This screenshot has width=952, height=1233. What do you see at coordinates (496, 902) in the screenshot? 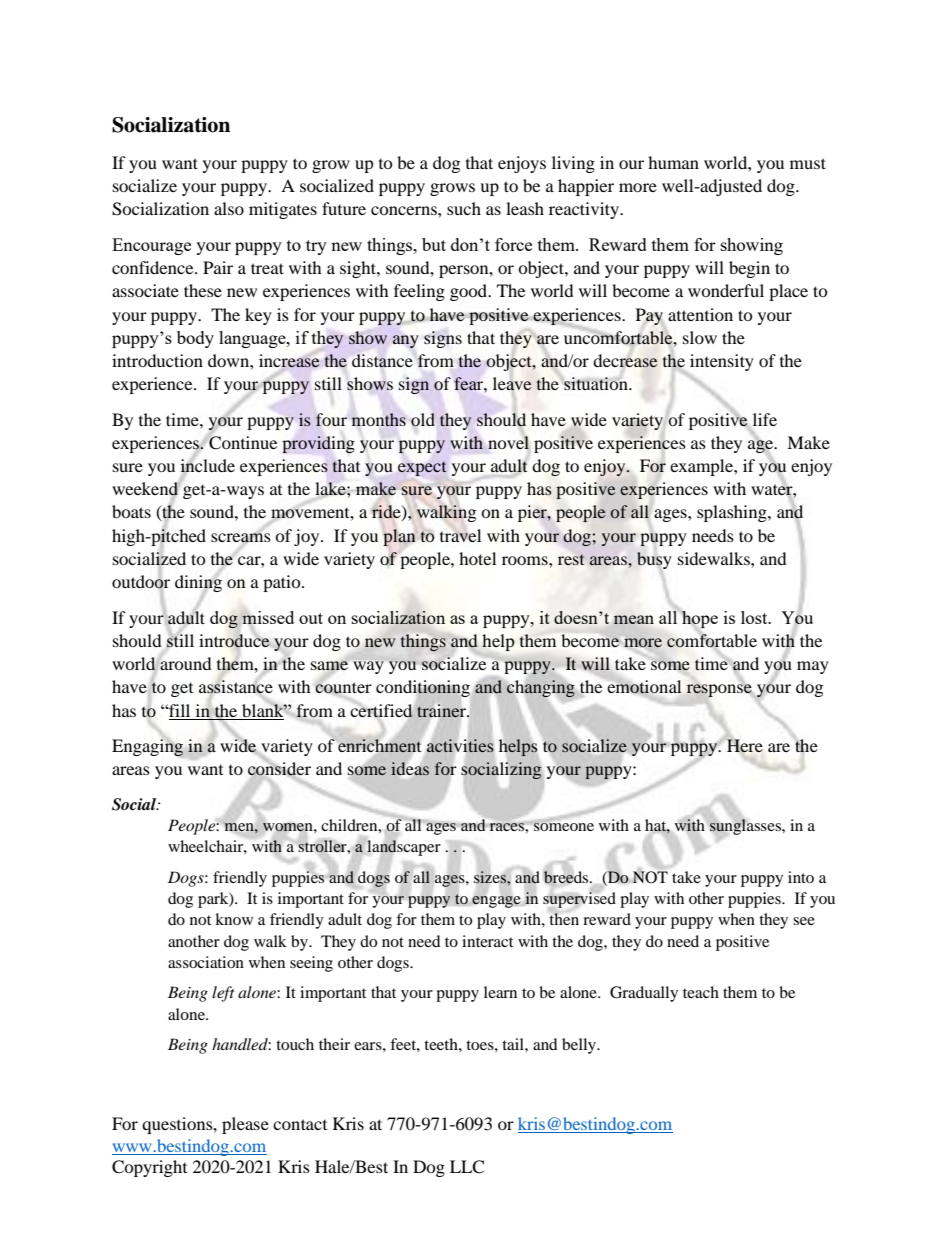
I see `engage` at bounding box center [496, 902].
